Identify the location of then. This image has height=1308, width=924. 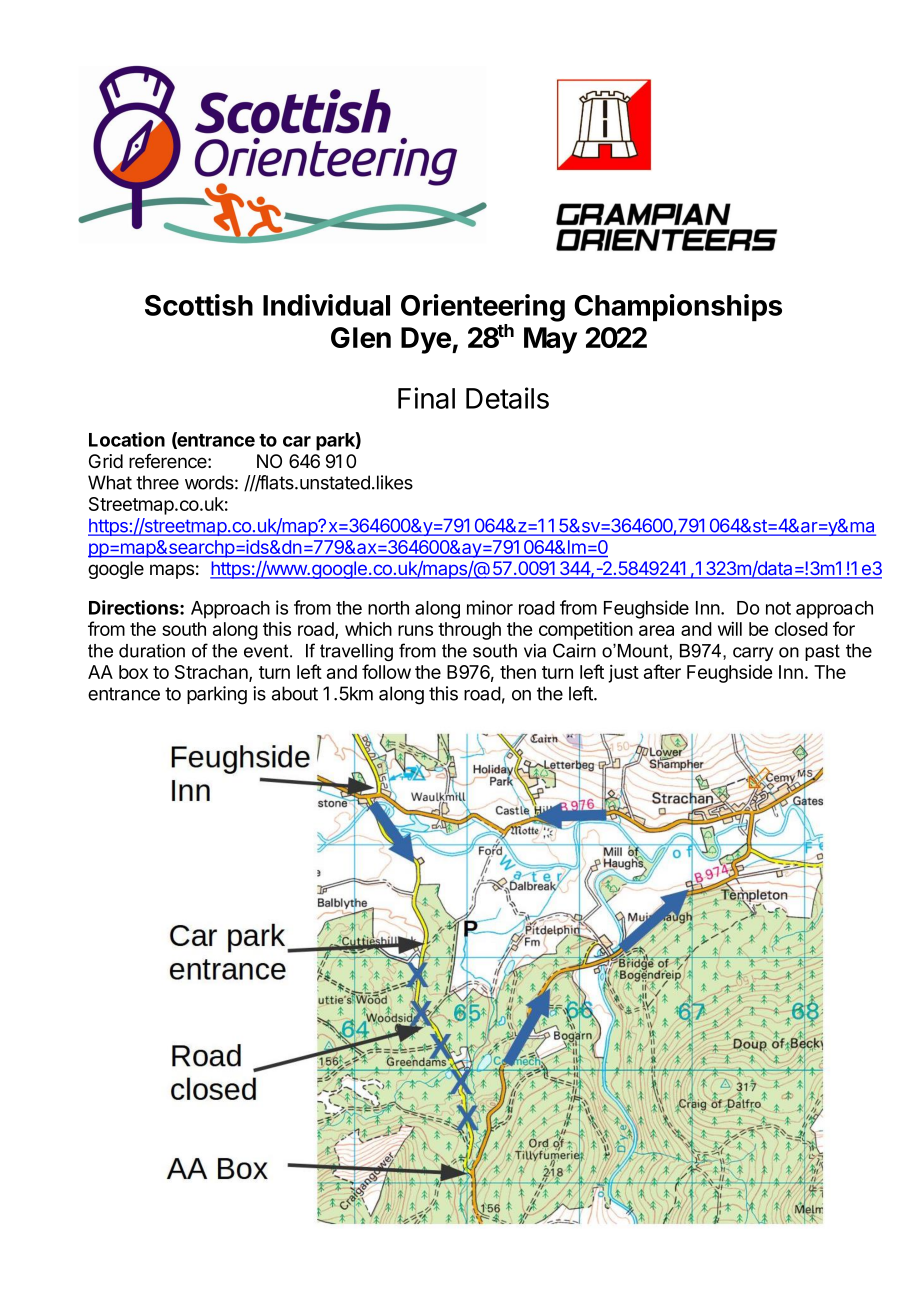
(518, 672).
